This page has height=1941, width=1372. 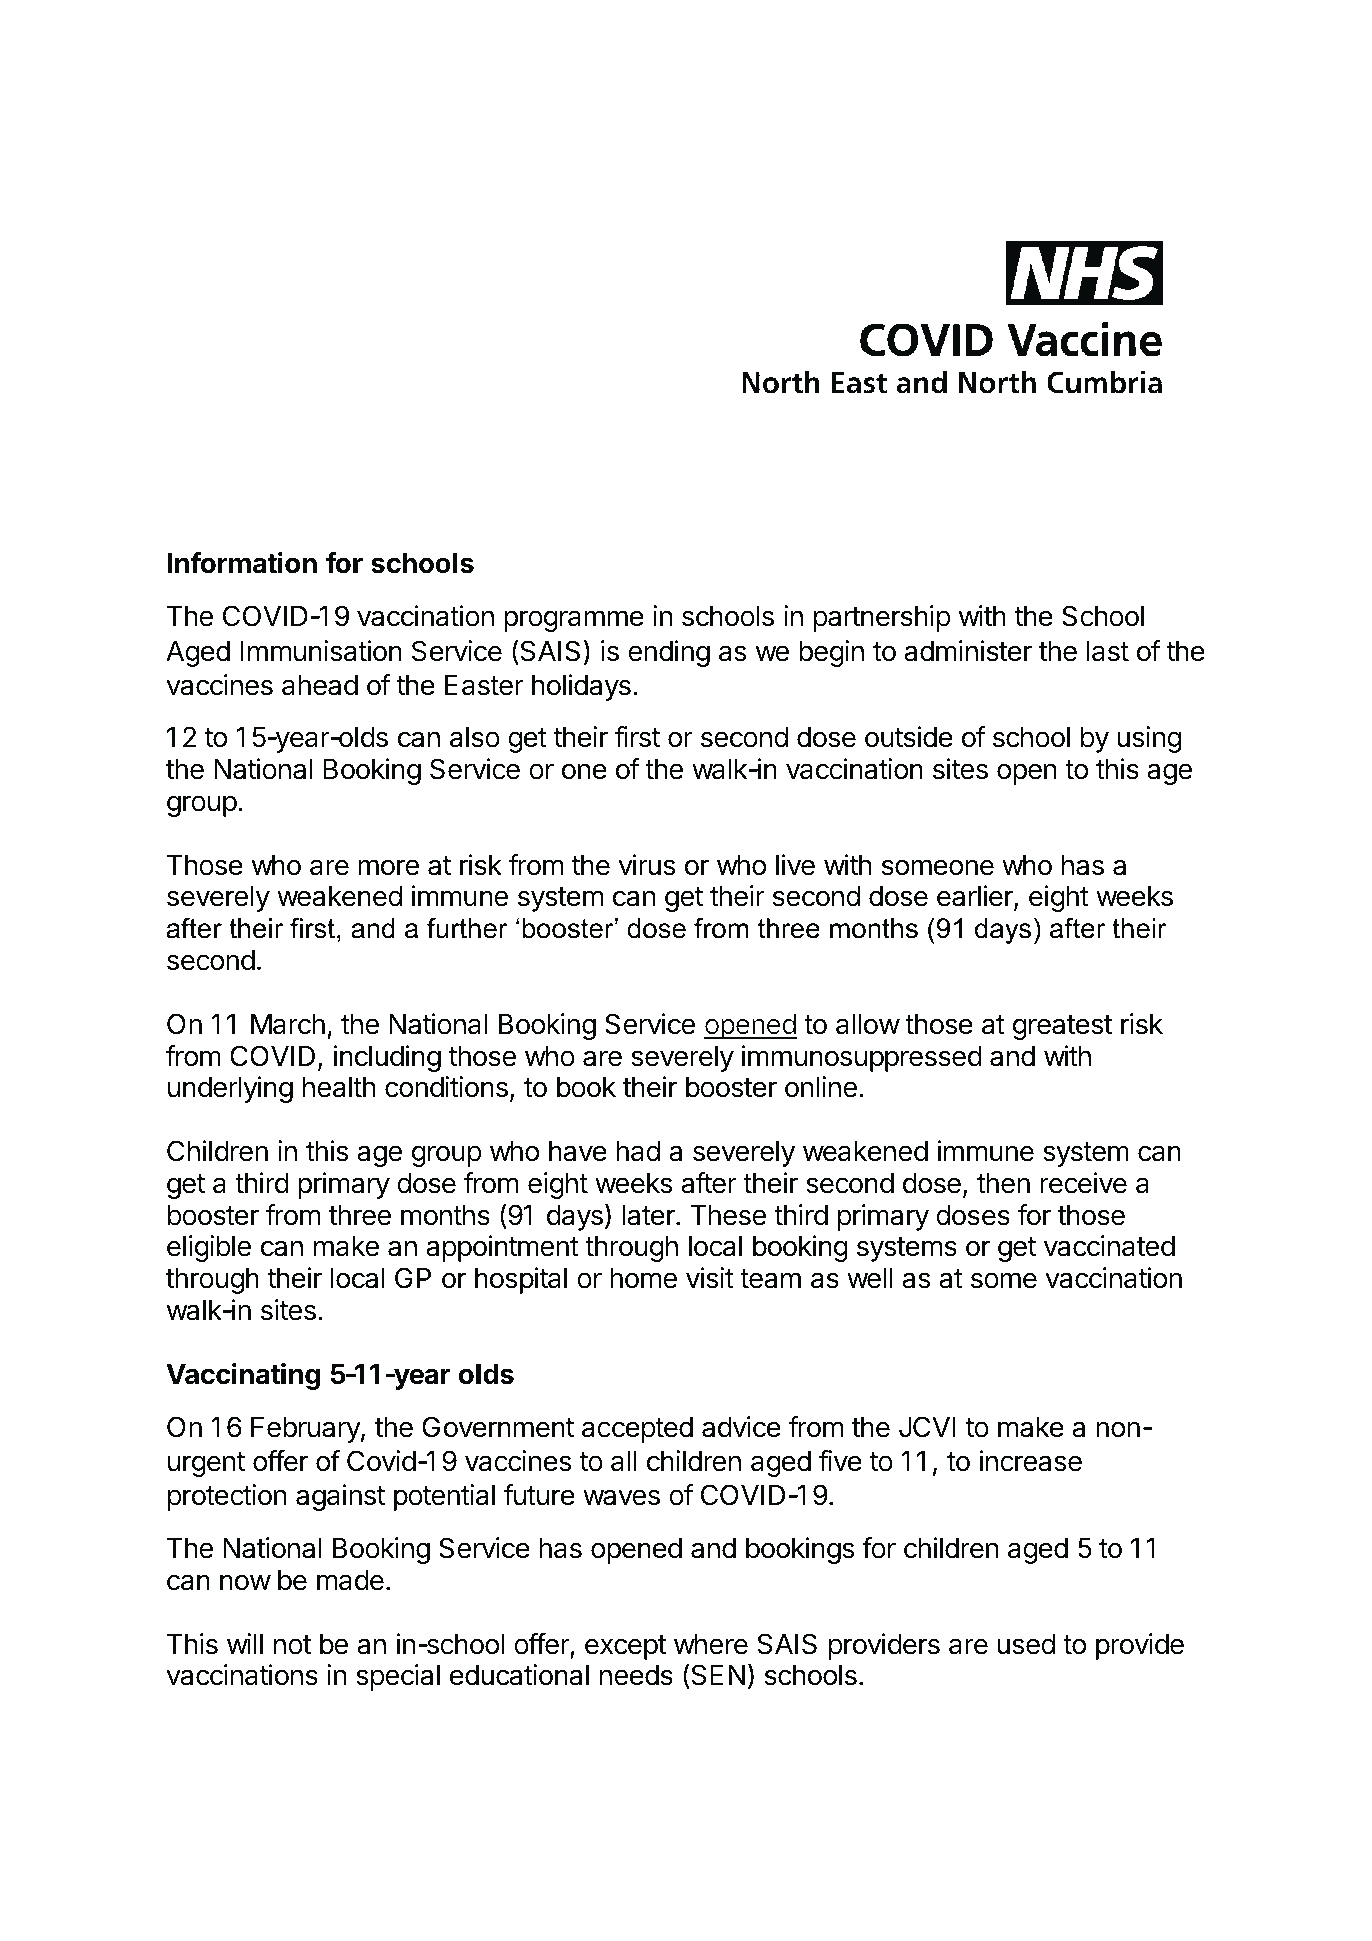 I want to click on ending, so click(x=669, y=653).
